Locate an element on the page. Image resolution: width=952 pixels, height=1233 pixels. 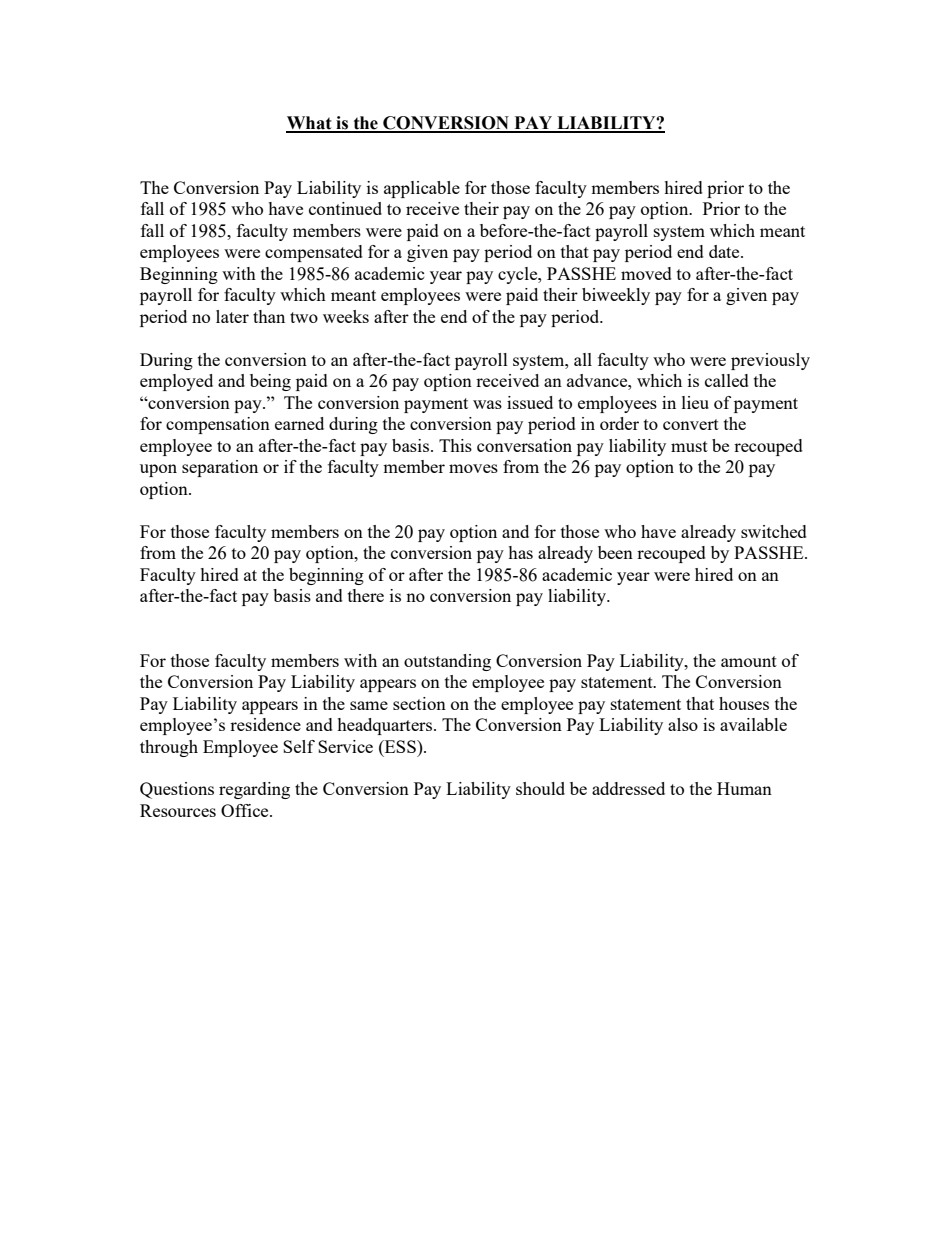
What is located at coordinates (310, 124).
